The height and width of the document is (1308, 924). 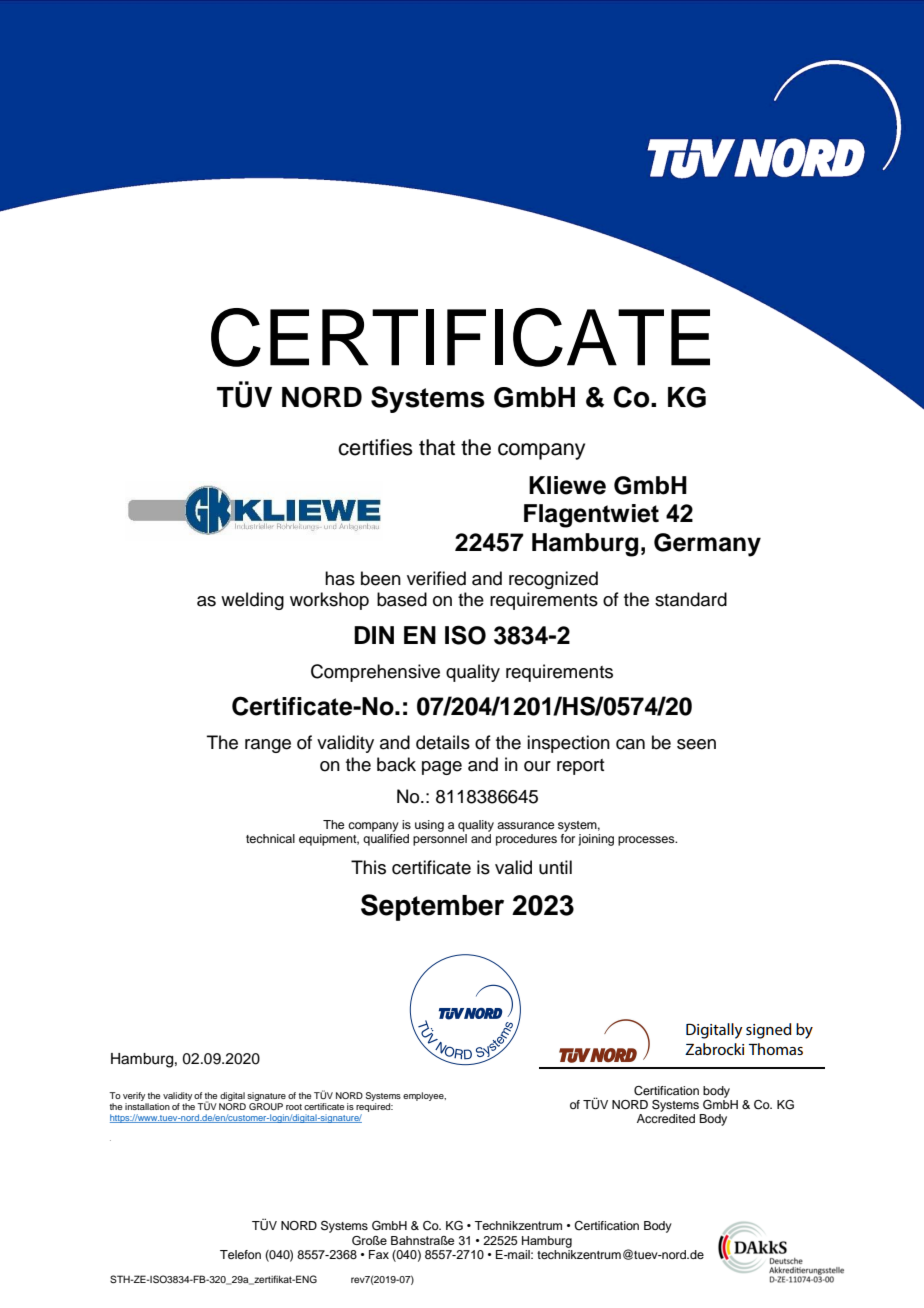 What do you see at coordinates (647, 841) in the document?
I see `processes` at bounding box center [647, 841].
